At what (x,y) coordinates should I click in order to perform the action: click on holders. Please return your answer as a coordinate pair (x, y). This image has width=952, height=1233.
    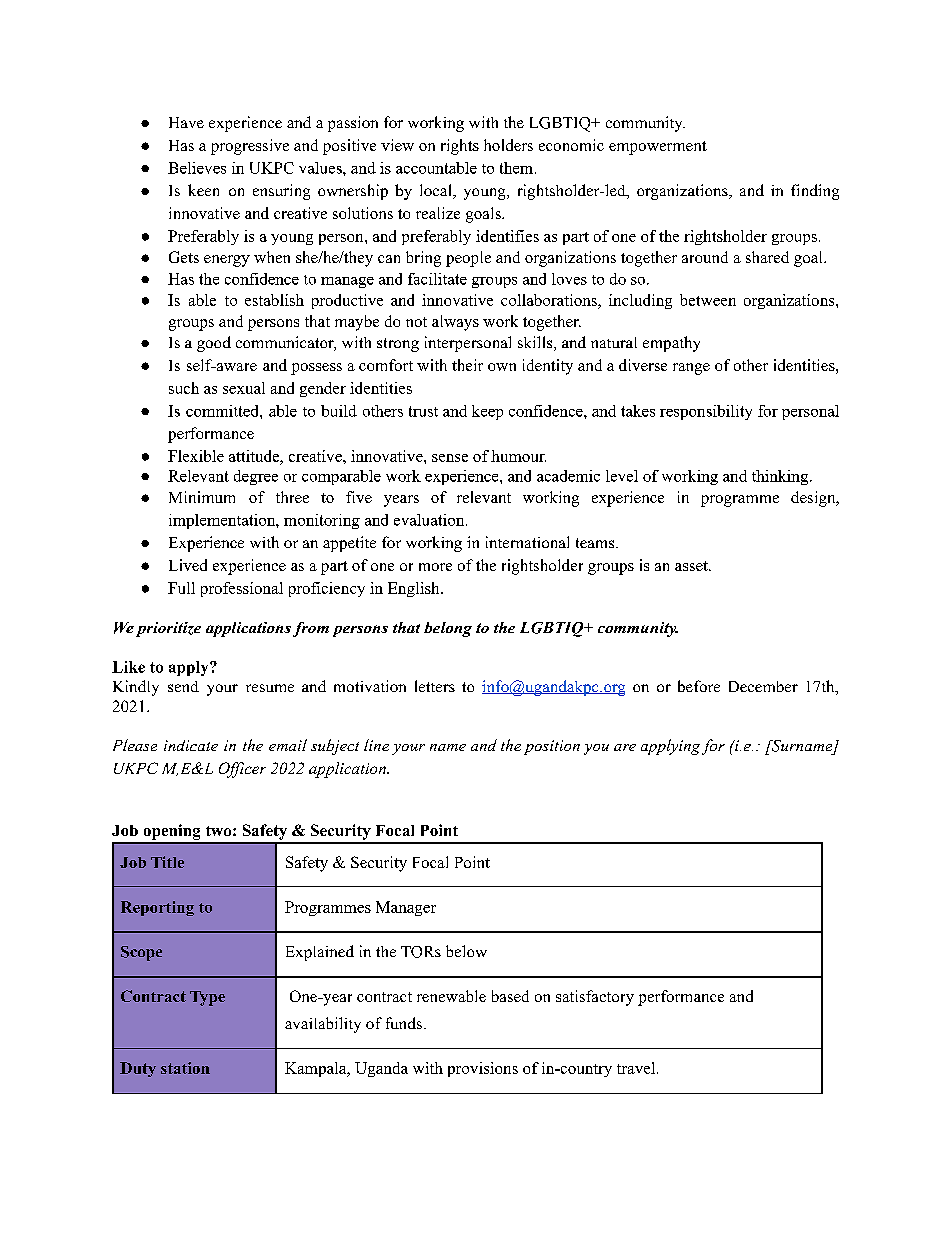
    Looking at the image, I should click on (508, 145).
